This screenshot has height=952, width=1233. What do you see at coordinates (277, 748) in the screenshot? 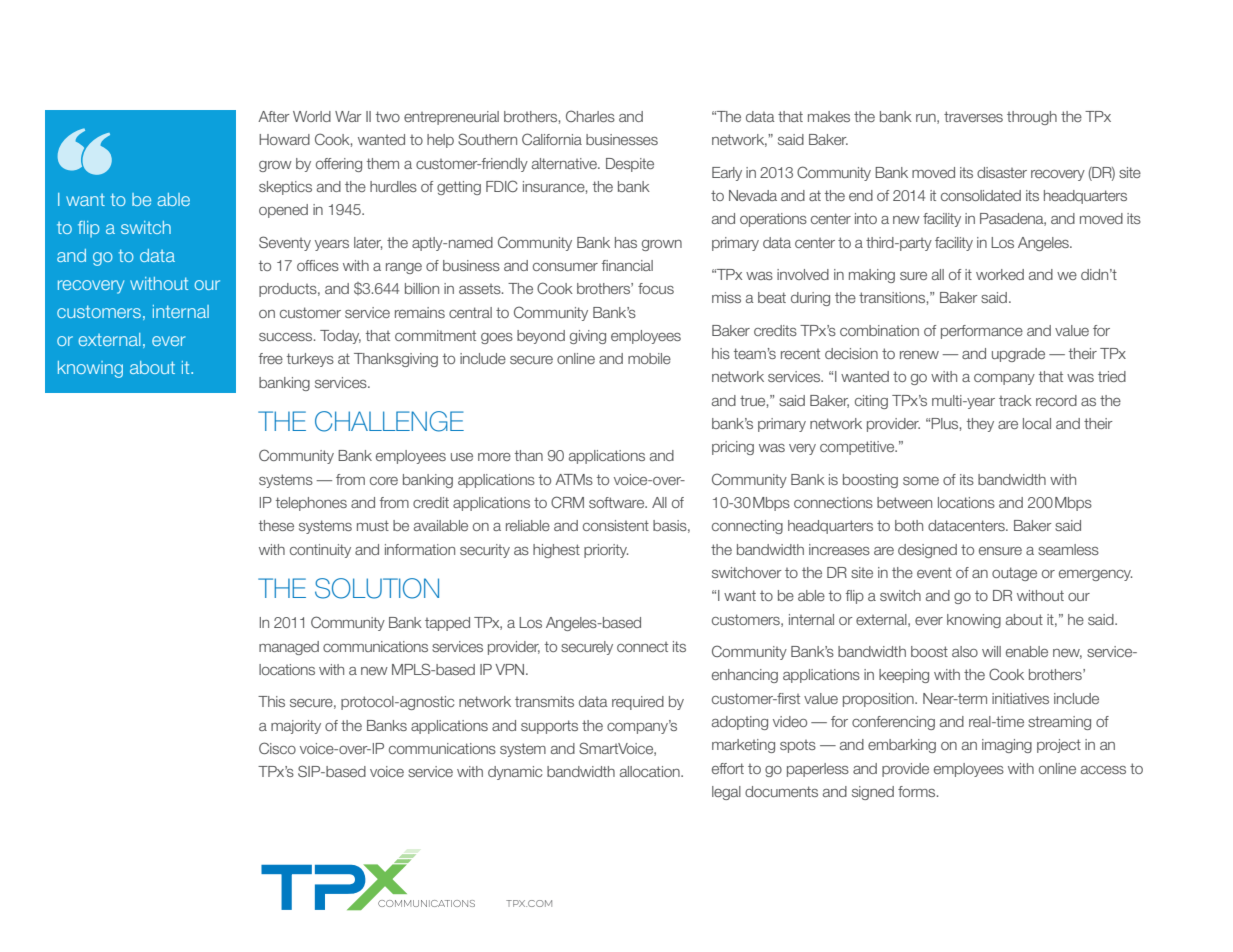
I see `Cisco` at bounding box center [277, 748].
